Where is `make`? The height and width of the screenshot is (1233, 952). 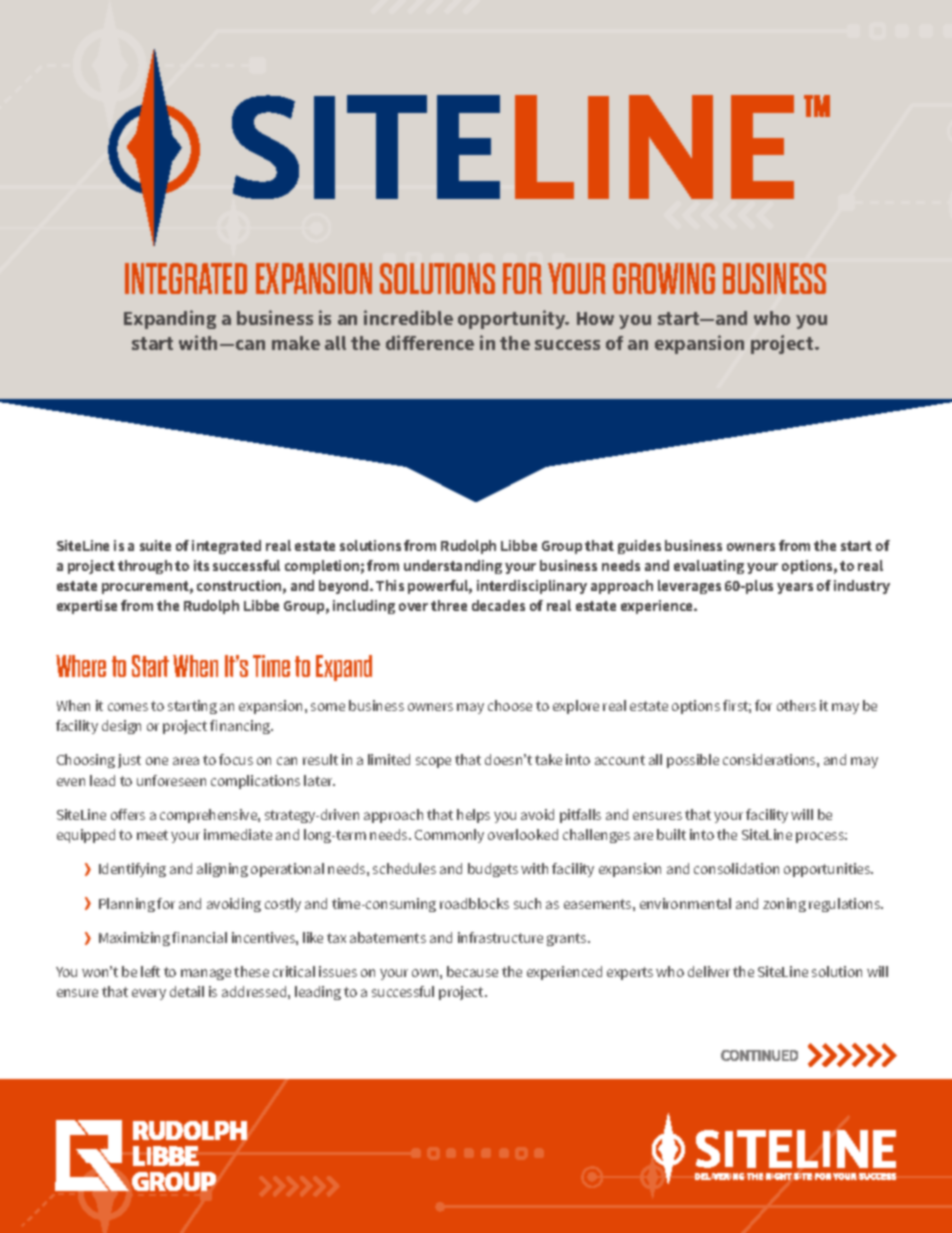
make is located at coordinates (296, 343).
